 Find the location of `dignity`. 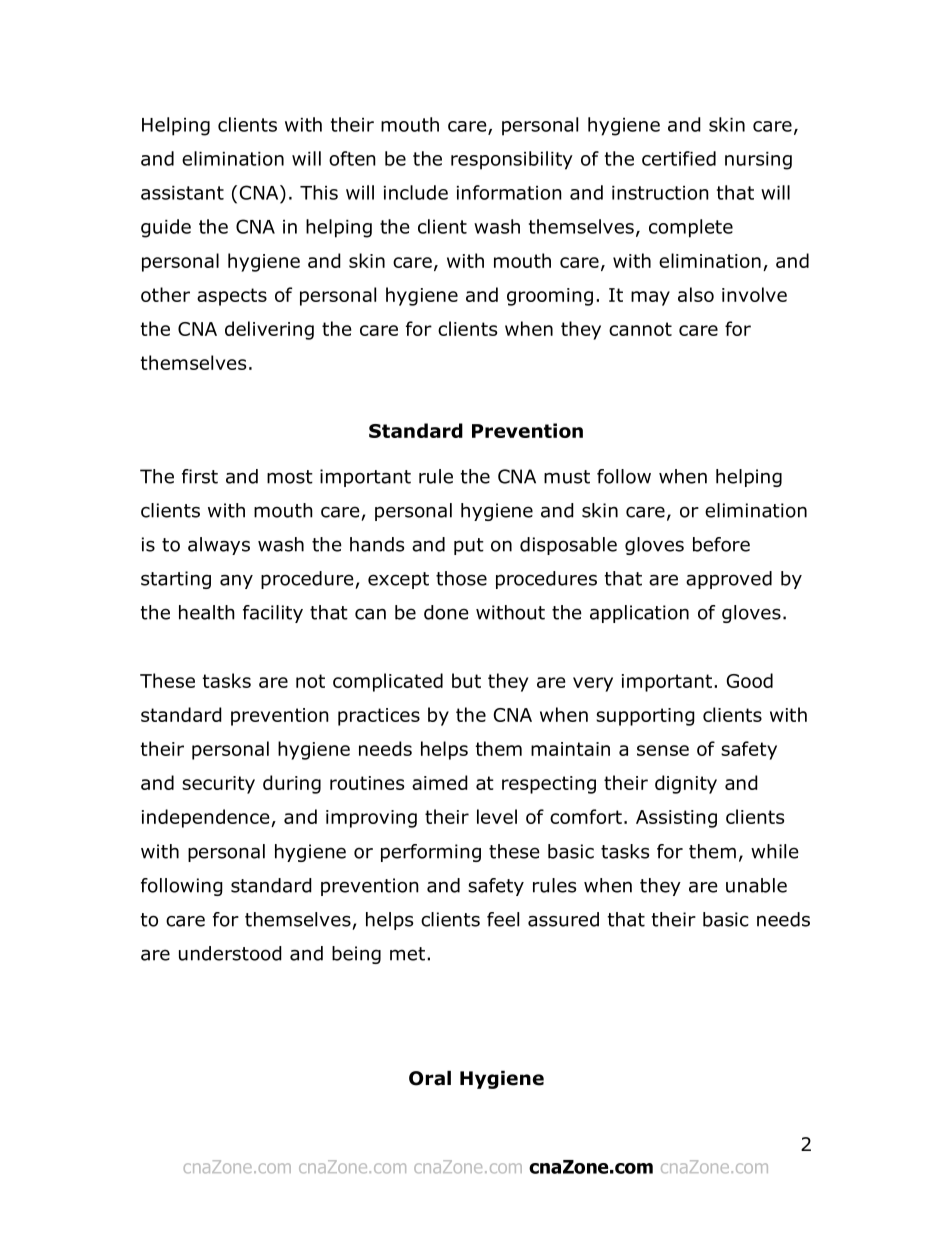

dignity is located at coordinates (686, 784).
